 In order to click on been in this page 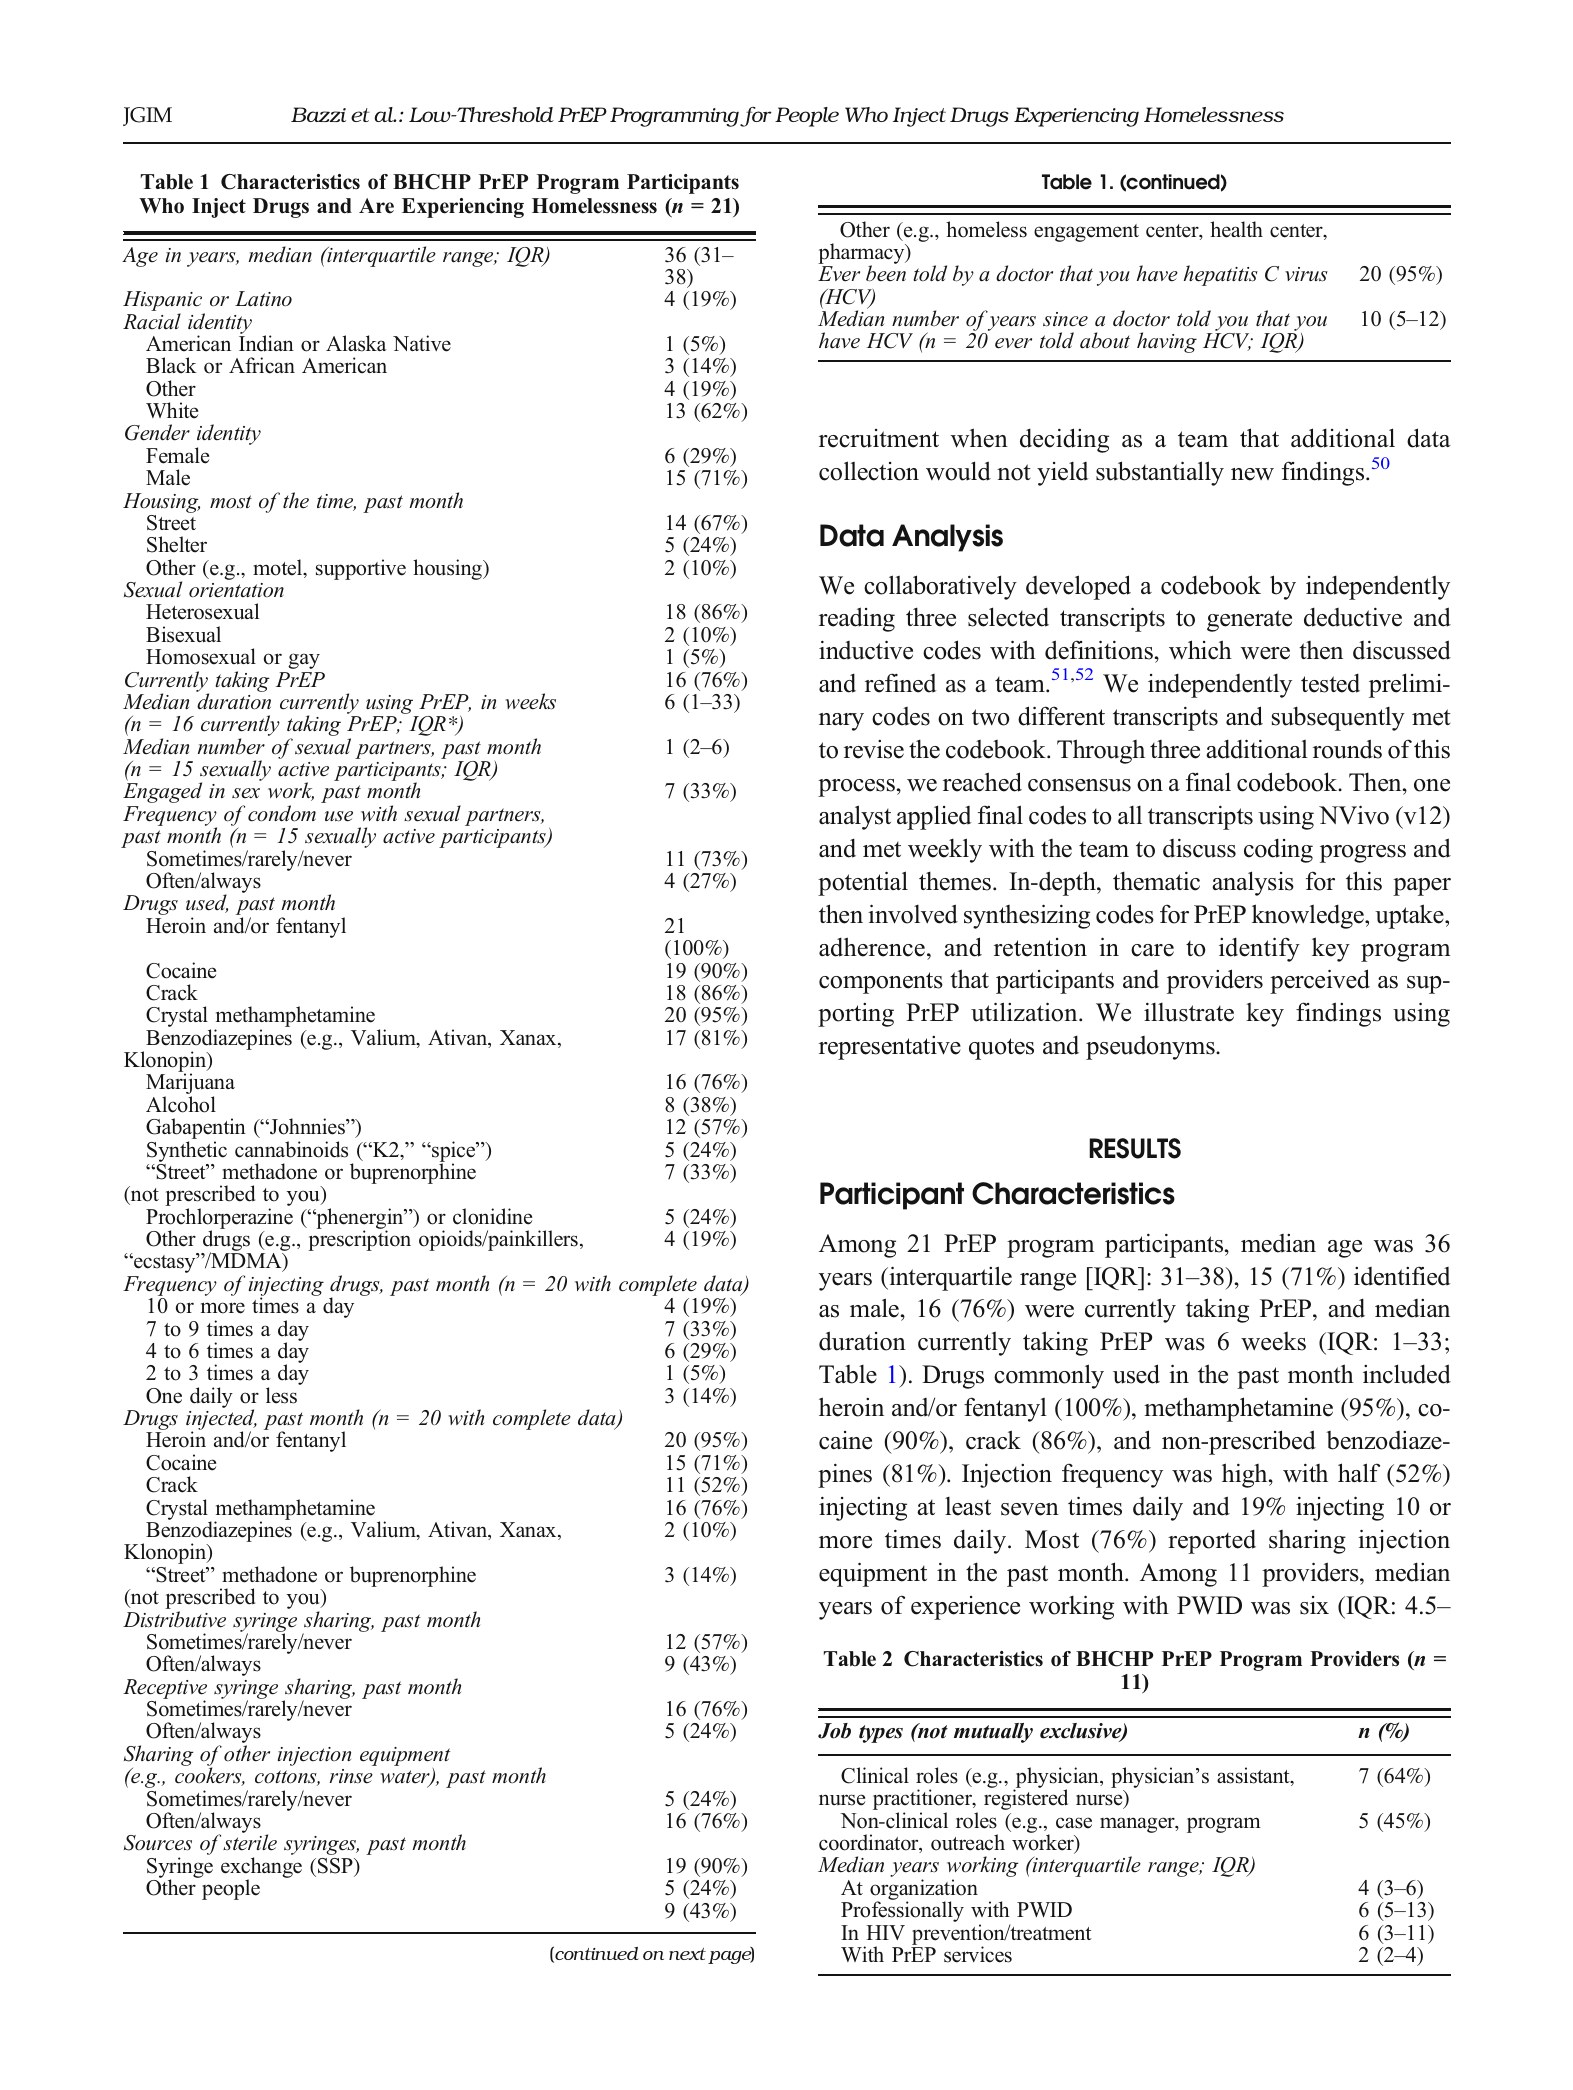, I will do `click(886, 273)`.
